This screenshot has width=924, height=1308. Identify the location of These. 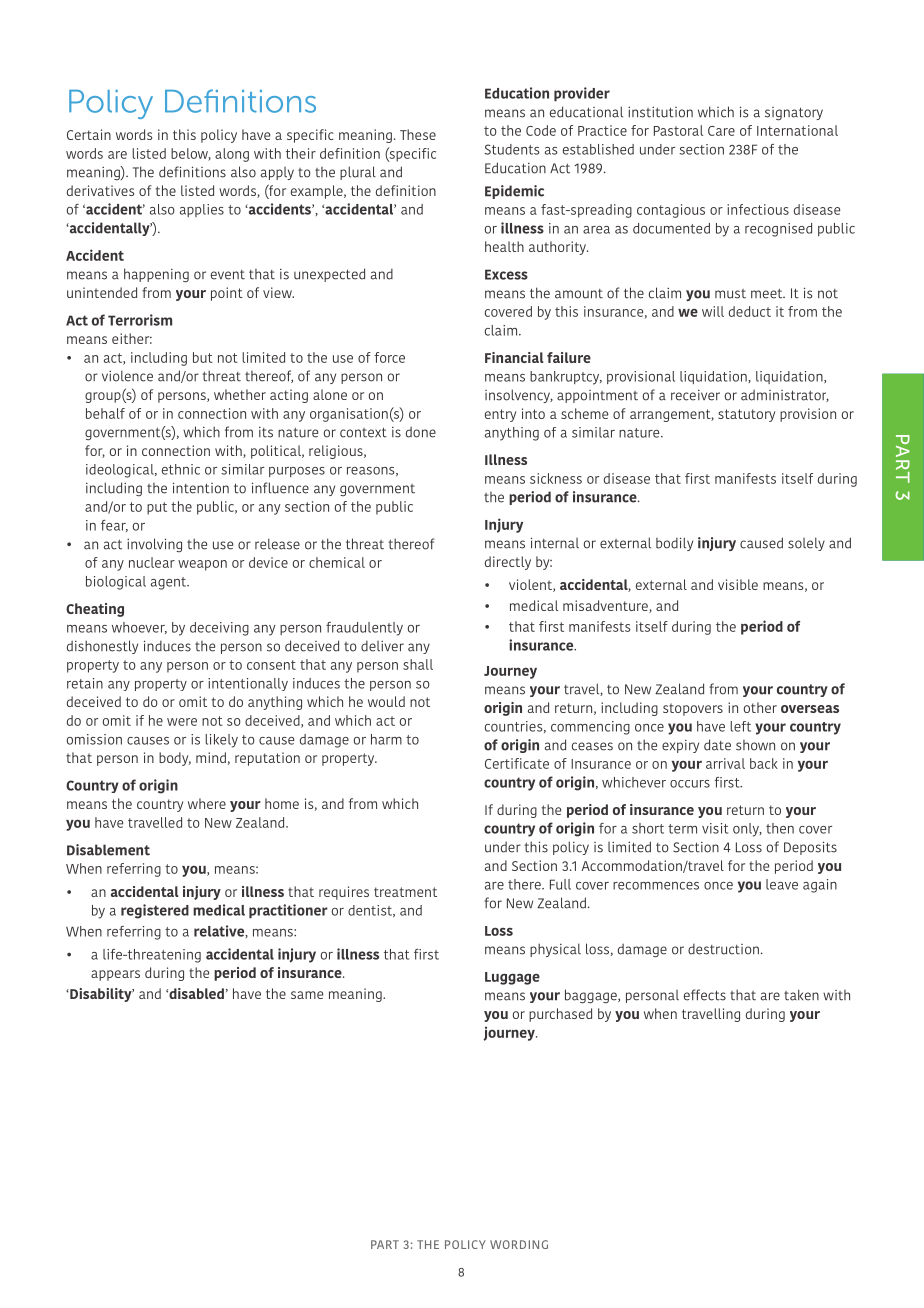
(418, 134).
